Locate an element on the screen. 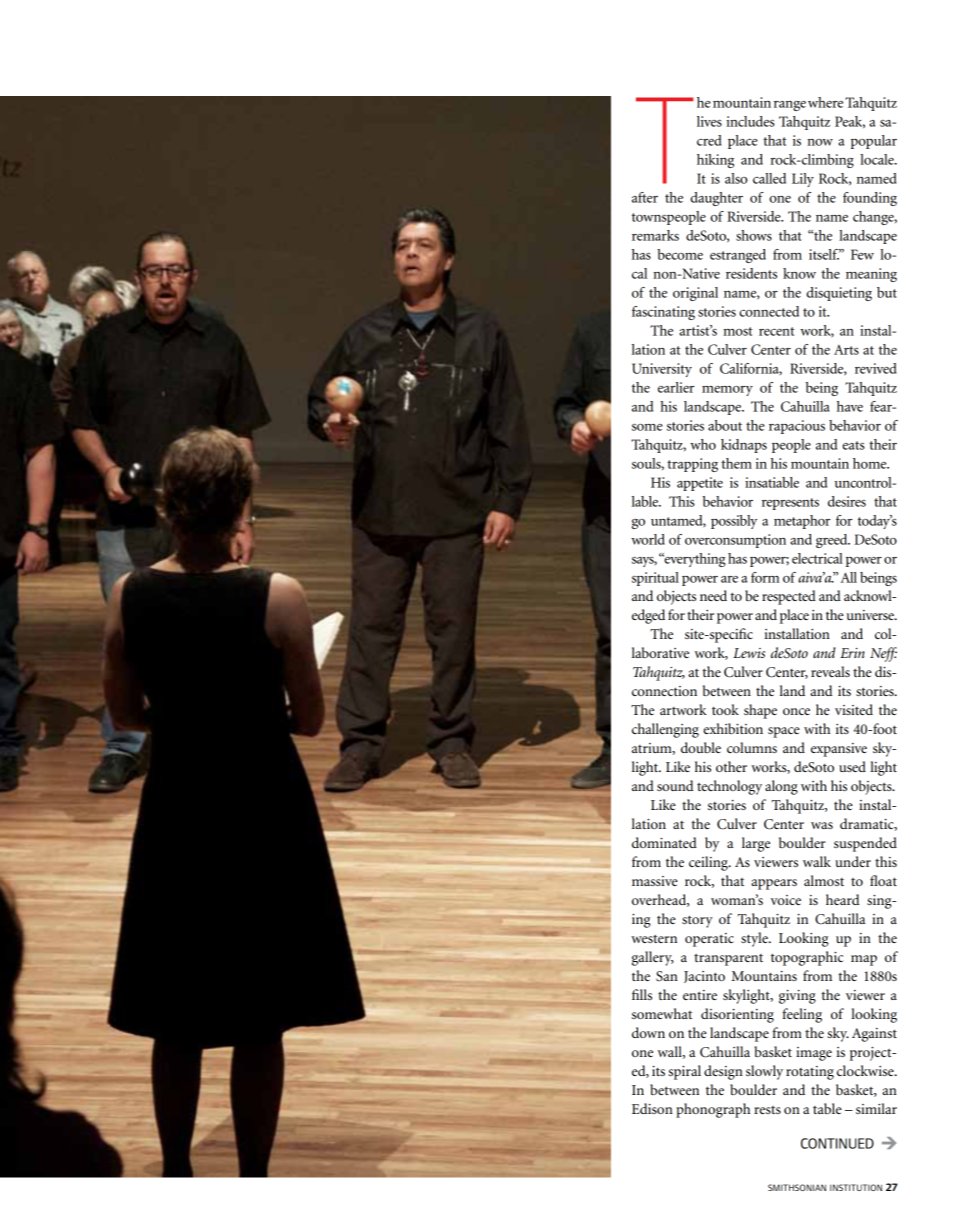 The image size is (954, 1232). Edison is located at coordinates (652, 1108).
